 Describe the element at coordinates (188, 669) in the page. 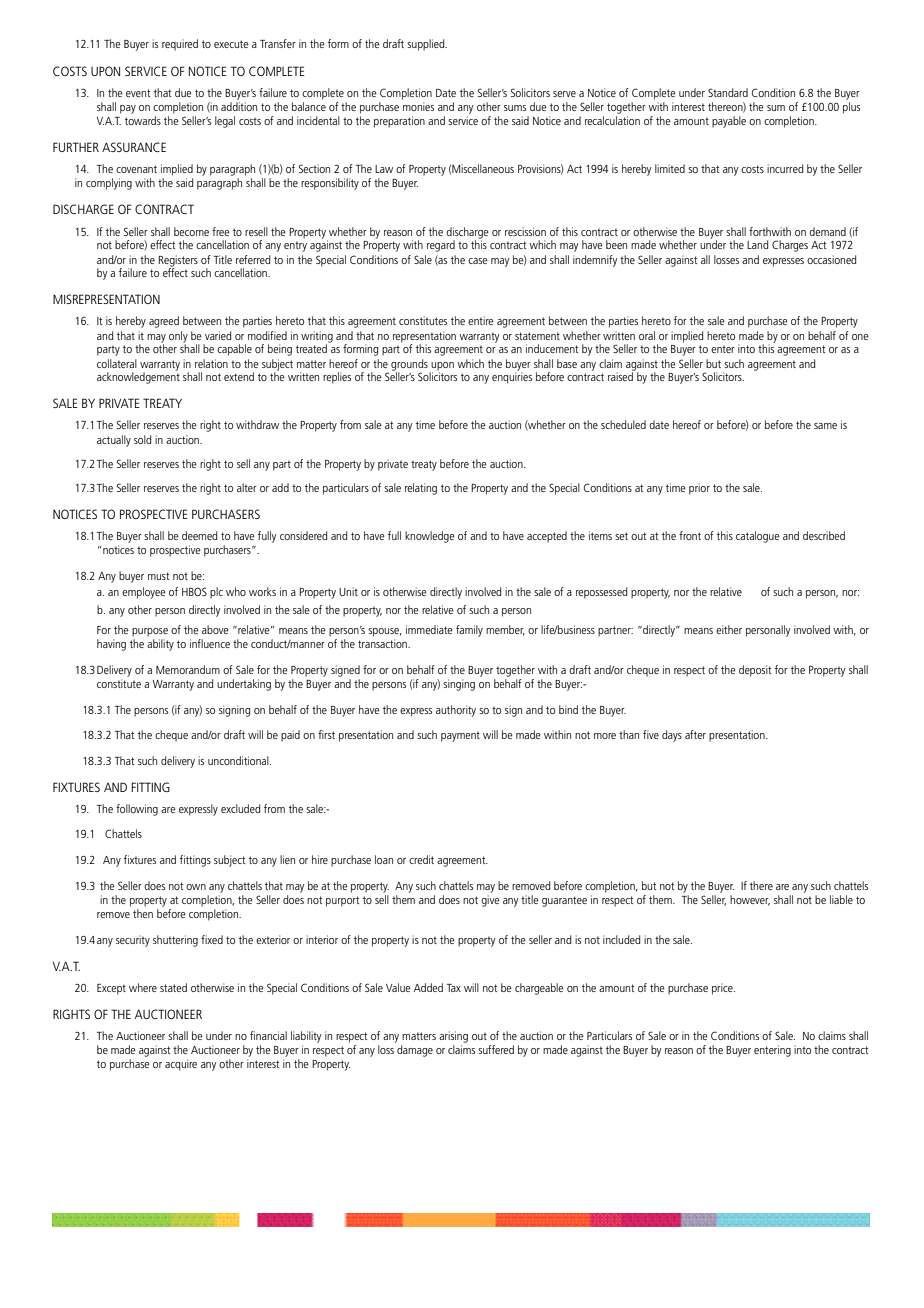

I see `Memorandum` at that location.
